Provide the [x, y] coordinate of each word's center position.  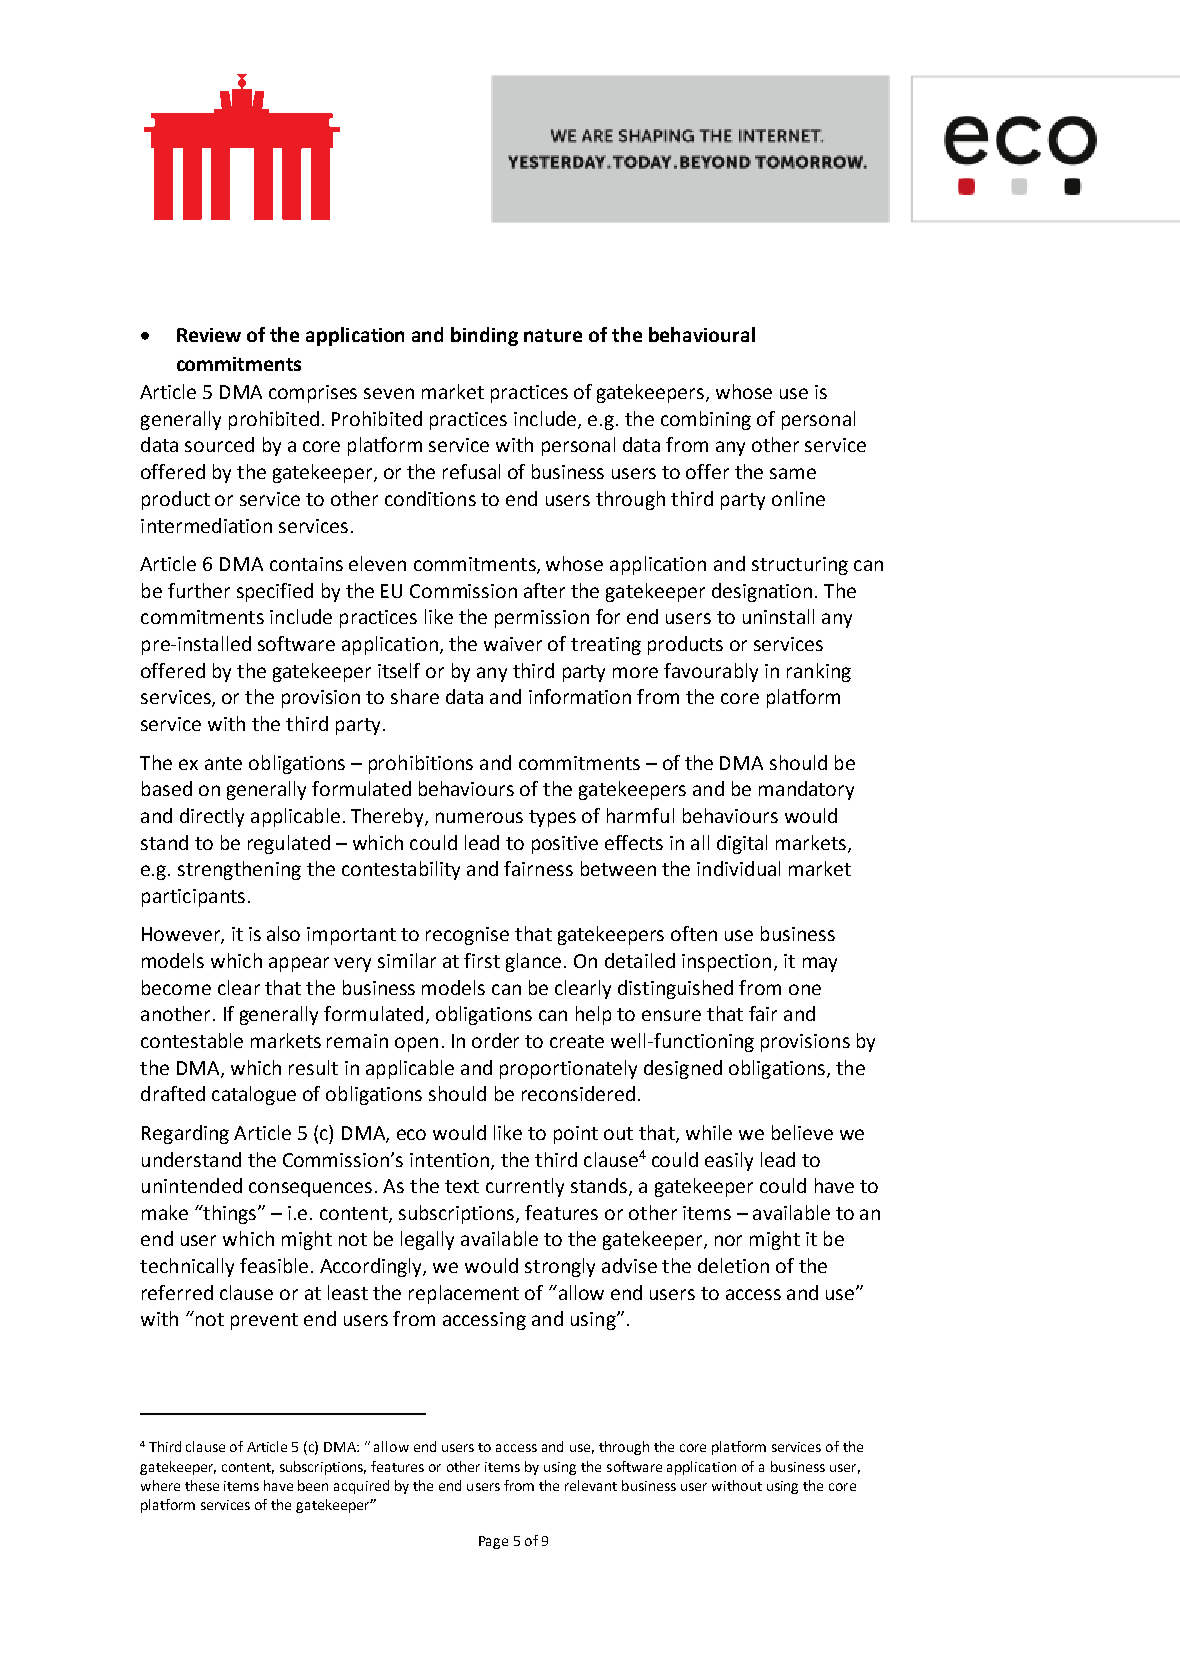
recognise [467, 936]
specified [275, 592]
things [230, 1214]
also [283, 933]
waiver [513, 644]
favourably [711, 672]
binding [484, 336]
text [462, 1186]
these [202, 1485]
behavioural [702, 334]
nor [728, 1240]
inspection [726, 963]
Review [209, 335]
